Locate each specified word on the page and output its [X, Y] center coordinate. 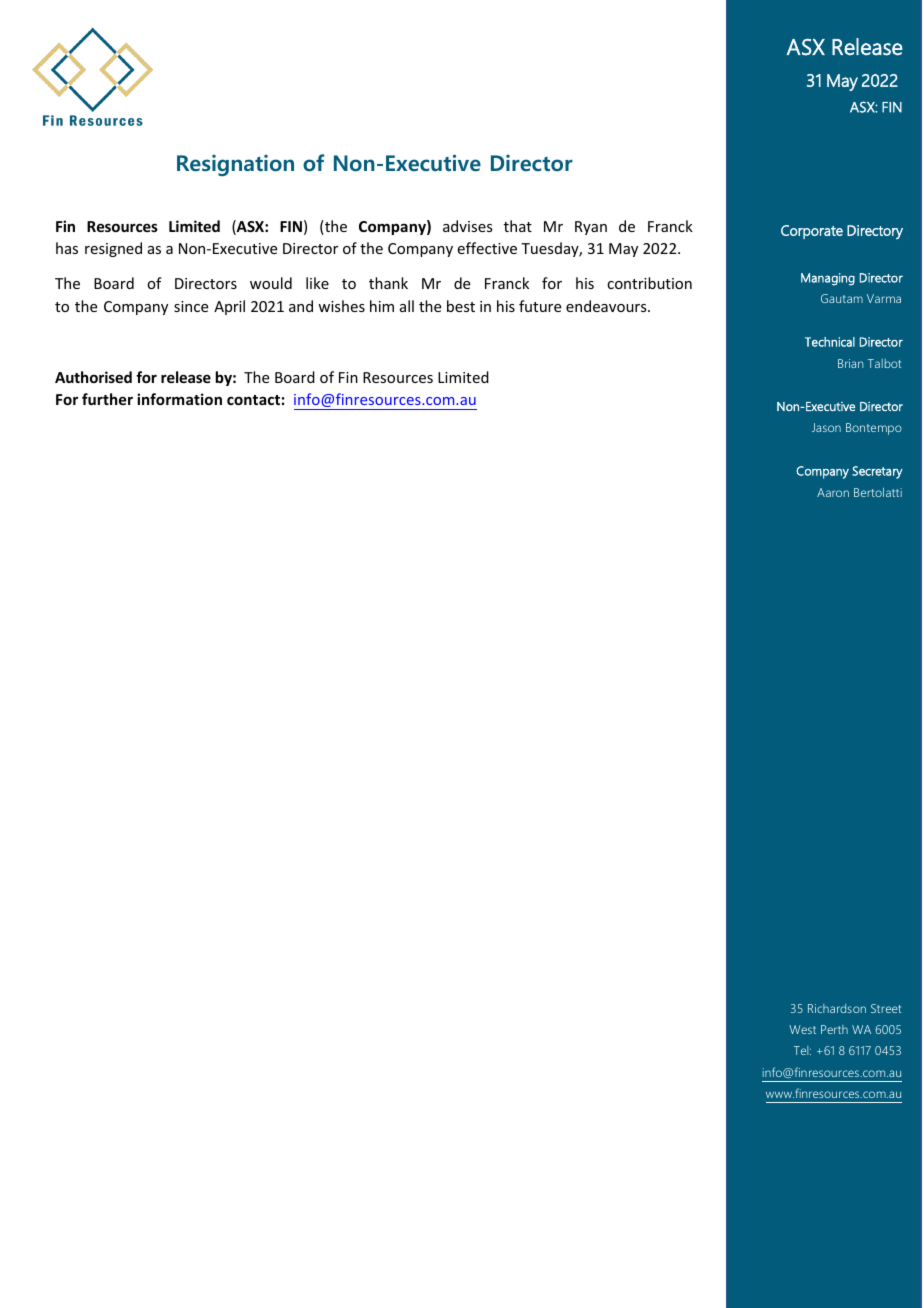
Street [886, 1008]
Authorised [93, 377]
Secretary [877, 472]
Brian [850, 363]
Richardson [837, 1008]
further [107, 399]
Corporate [812, 232]
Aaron [833, 492]
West [802, 1029]
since [191, 306]
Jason [826, 427]
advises [467, 226]
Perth [834, 1029]
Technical [830, 342]
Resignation [235, 165]
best [461, 306]
